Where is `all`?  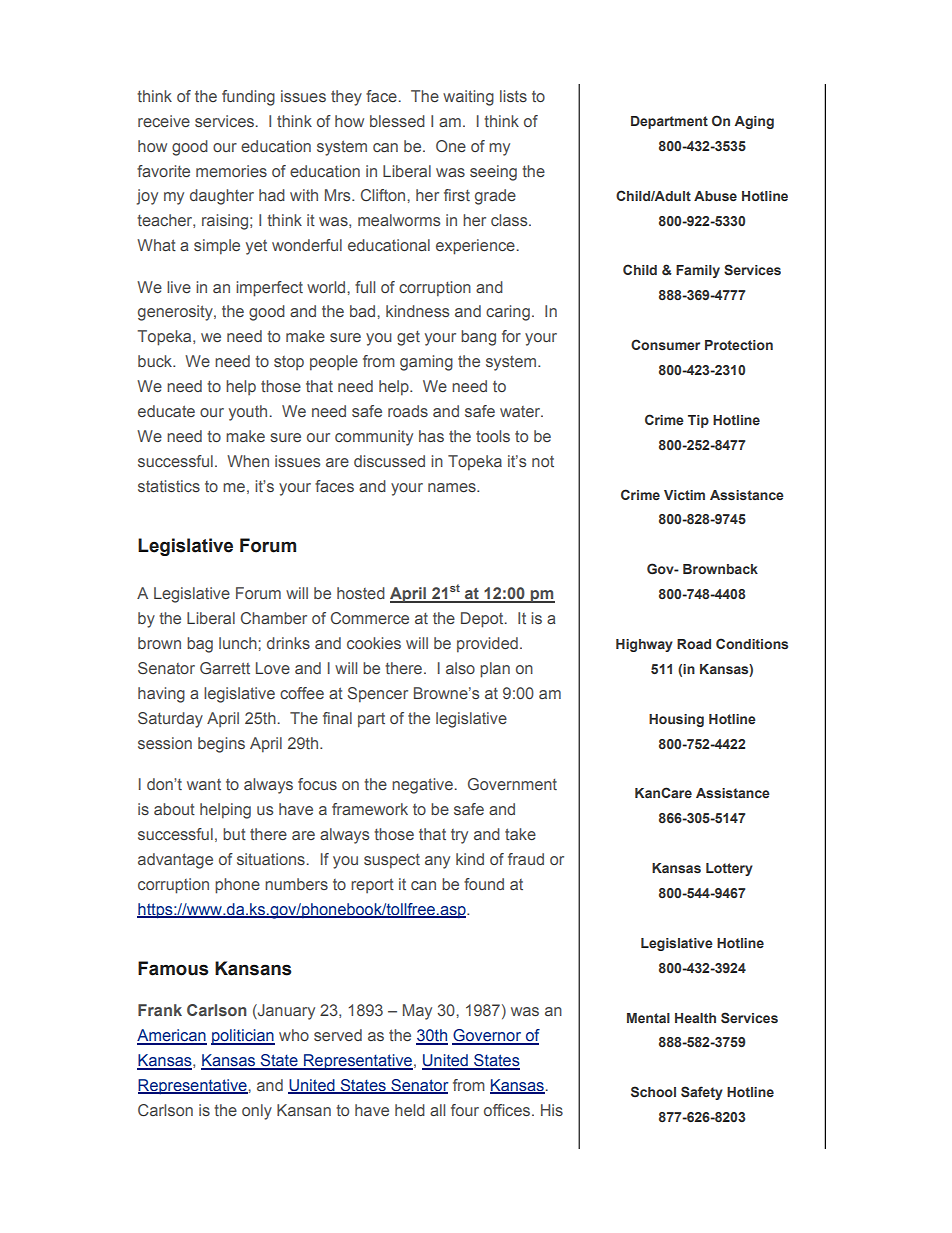
all is located at coordinates (437, 1110).
